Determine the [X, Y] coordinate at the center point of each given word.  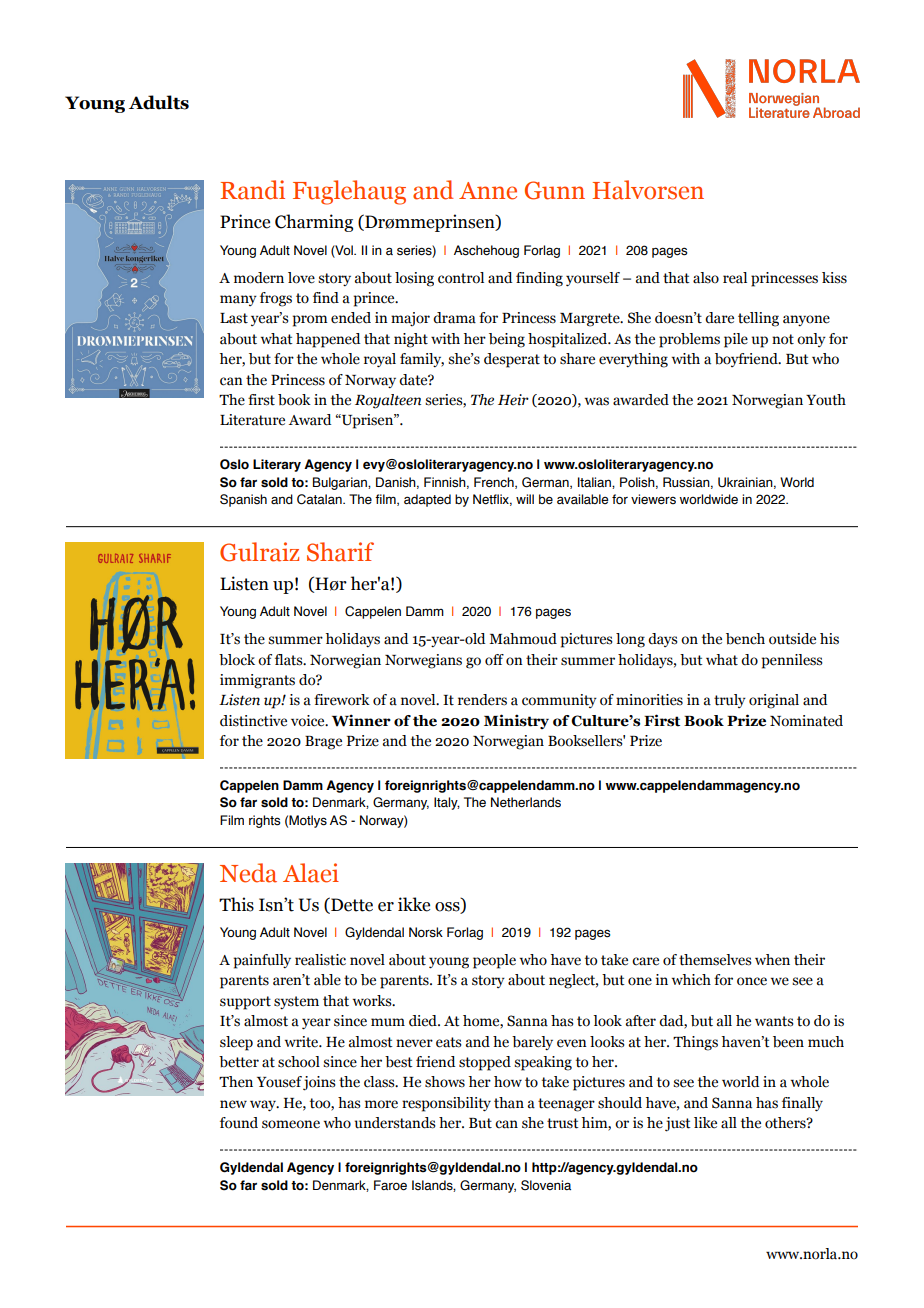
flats [290, 660]
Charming [314, 223]
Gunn [555, 190]
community [559, 701]
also [706, 278]
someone [291, 1124]
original [774, 701]
